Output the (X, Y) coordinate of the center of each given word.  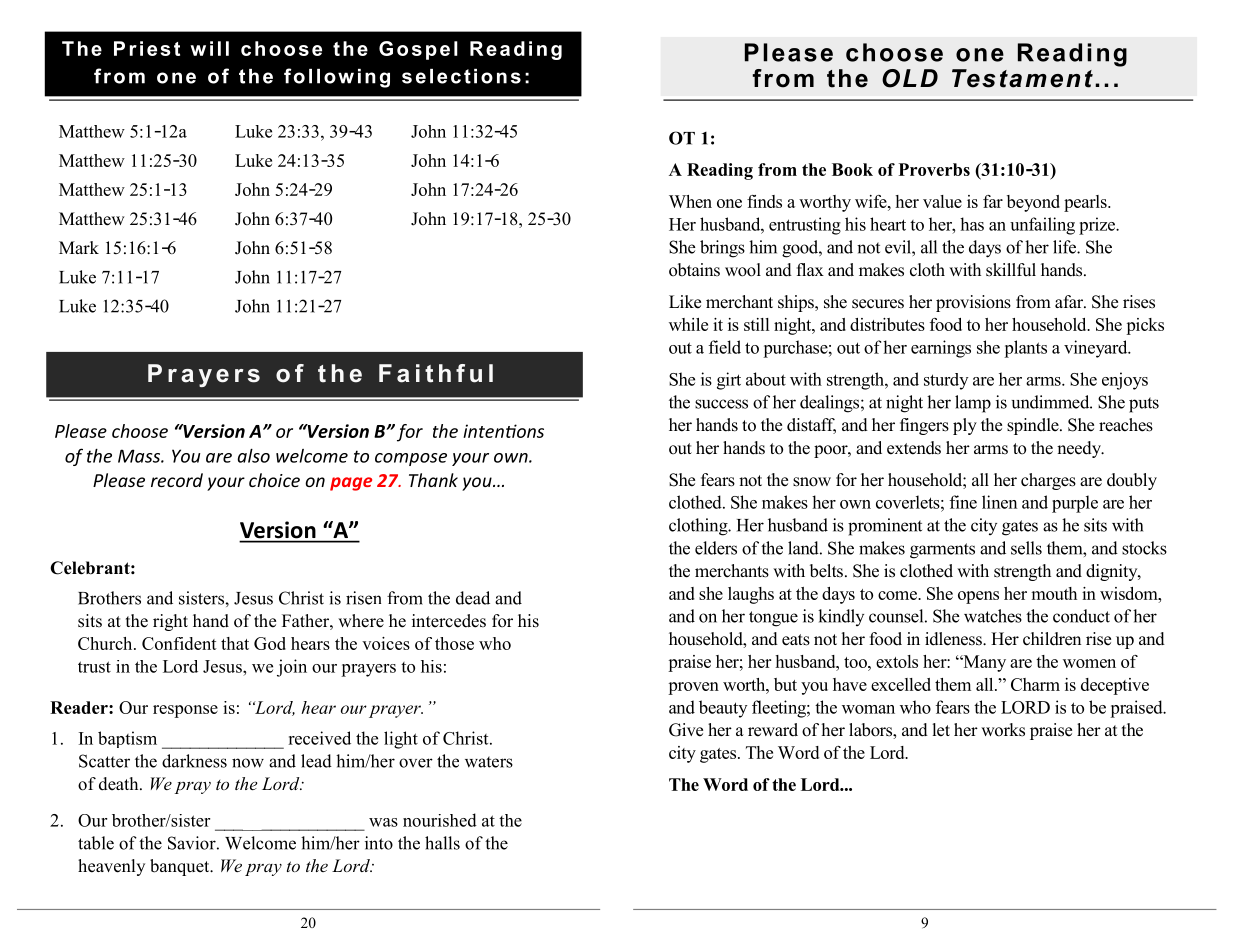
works (1003, 730)
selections (461, 76)
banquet (181, 867)
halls (442, 843)
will (209, 48)
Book (852, 169)
